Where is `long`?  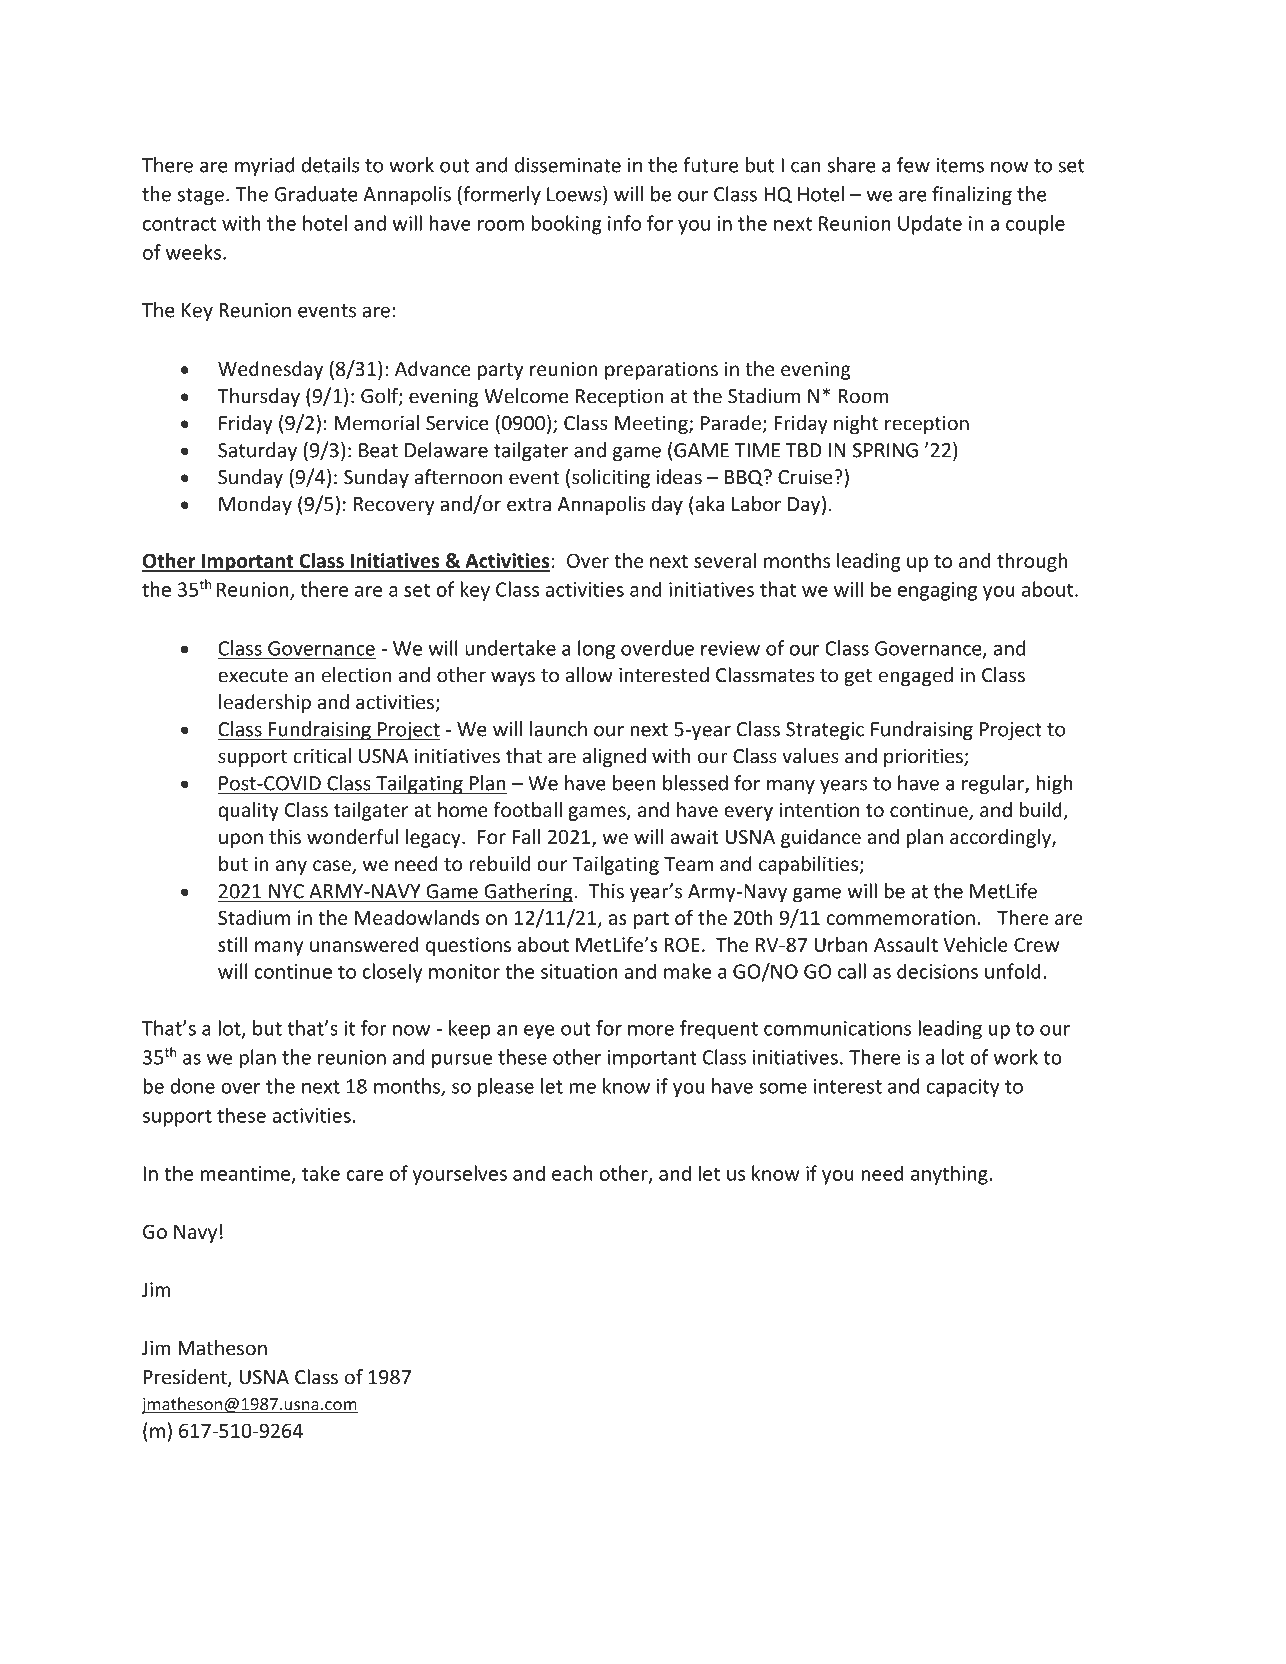 long is located at coordinates (596, 650).
